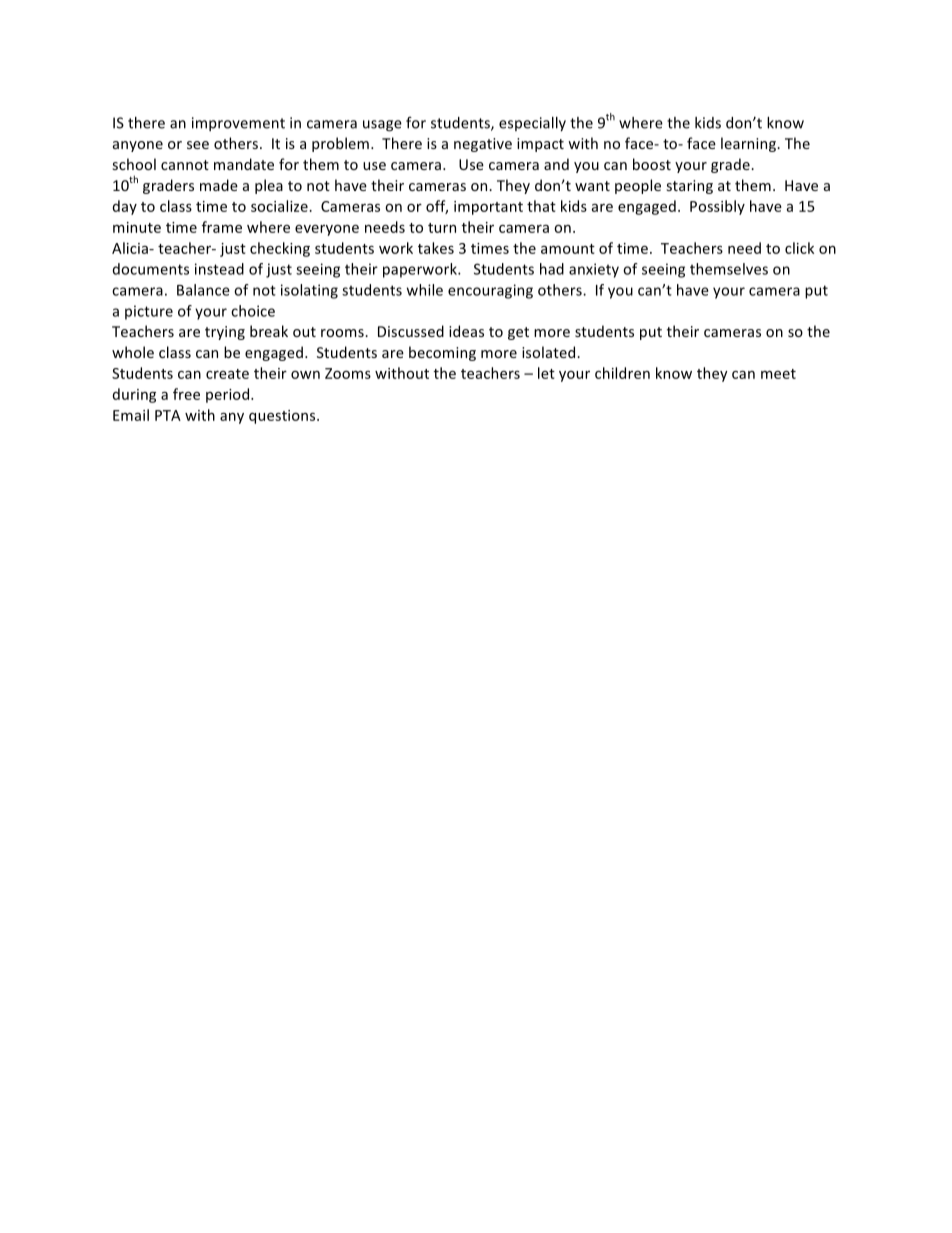  I want to click on let, so click(546, 373).
